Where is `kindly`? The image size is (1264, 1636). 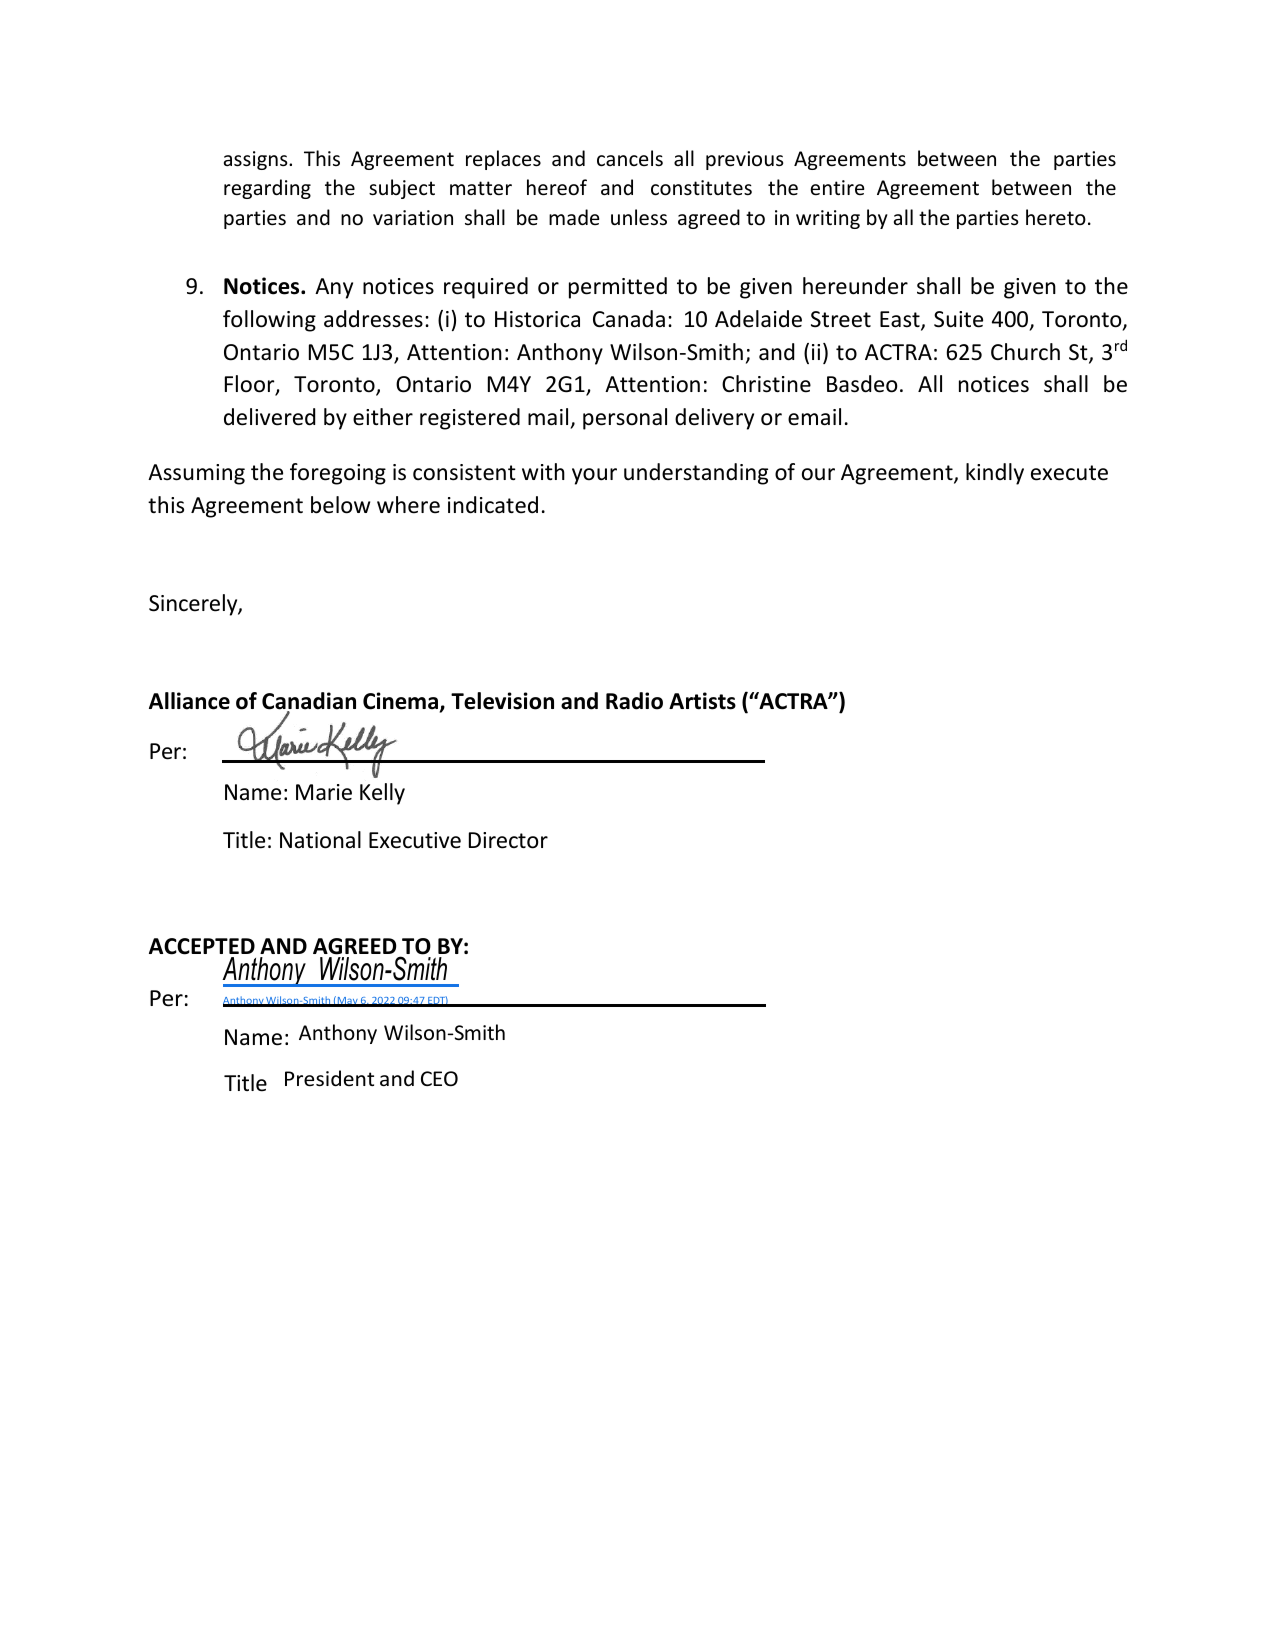
kindly is located at coordinates (995, 474).
